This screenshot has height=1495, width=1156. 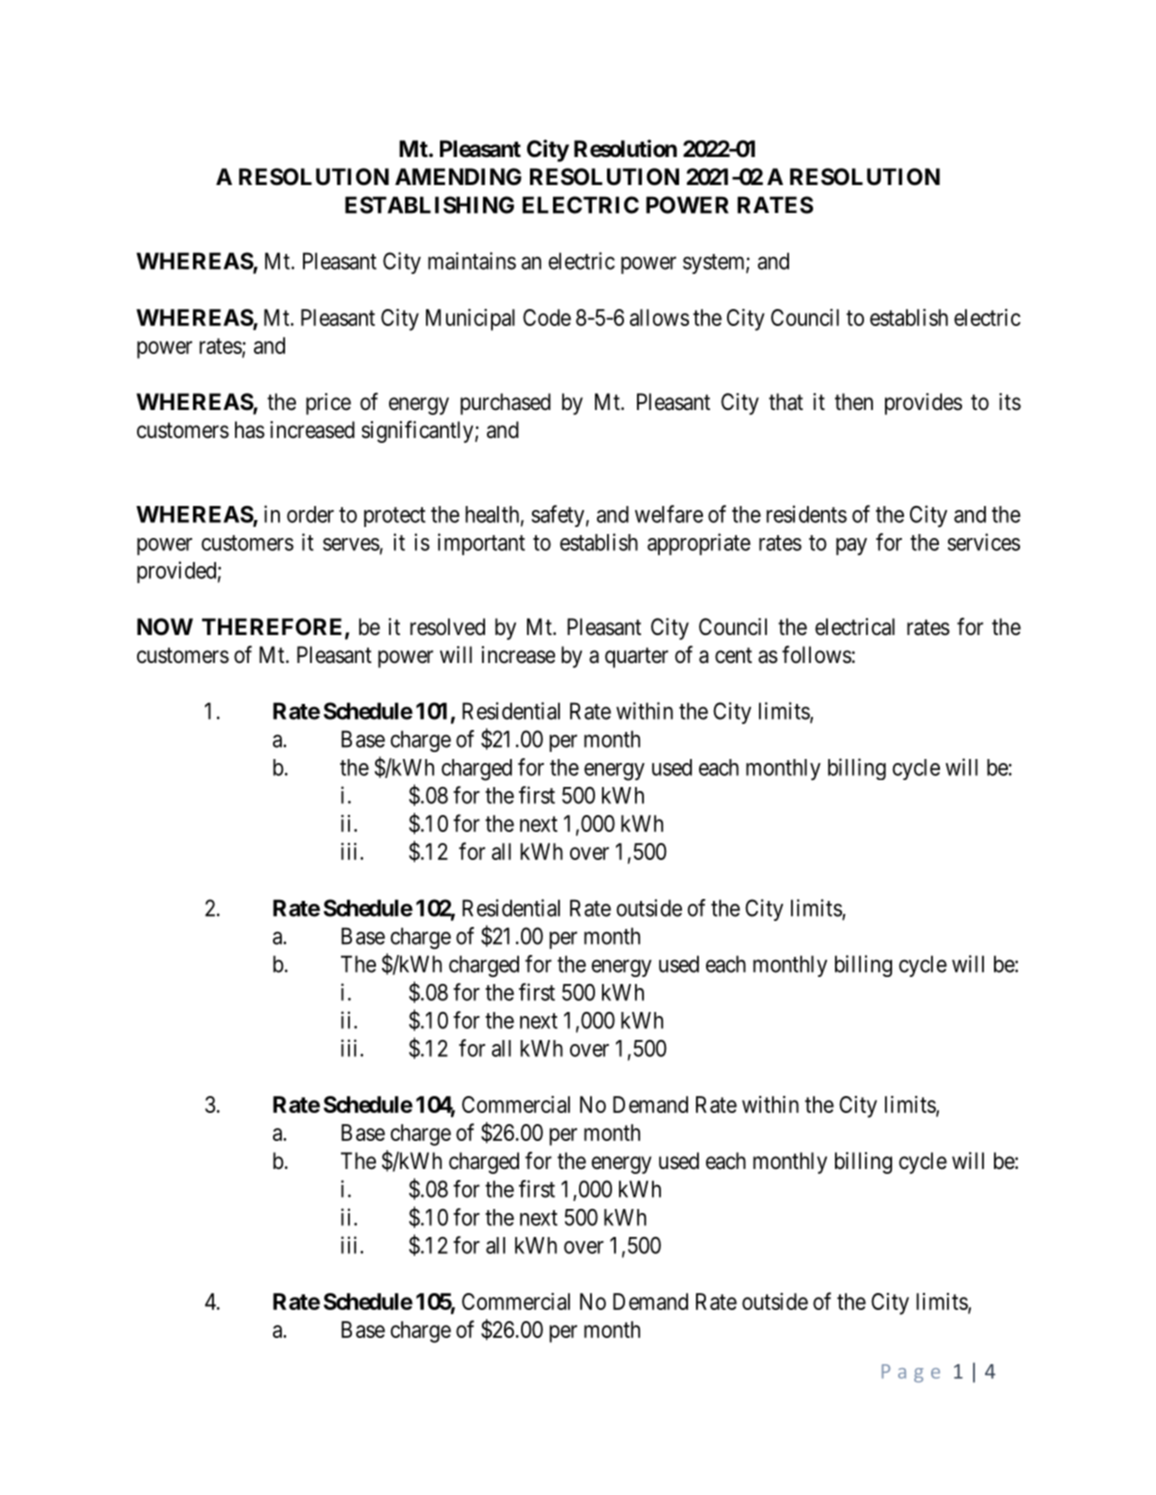 I want to click on NOW, so click(x=165, y=626).
